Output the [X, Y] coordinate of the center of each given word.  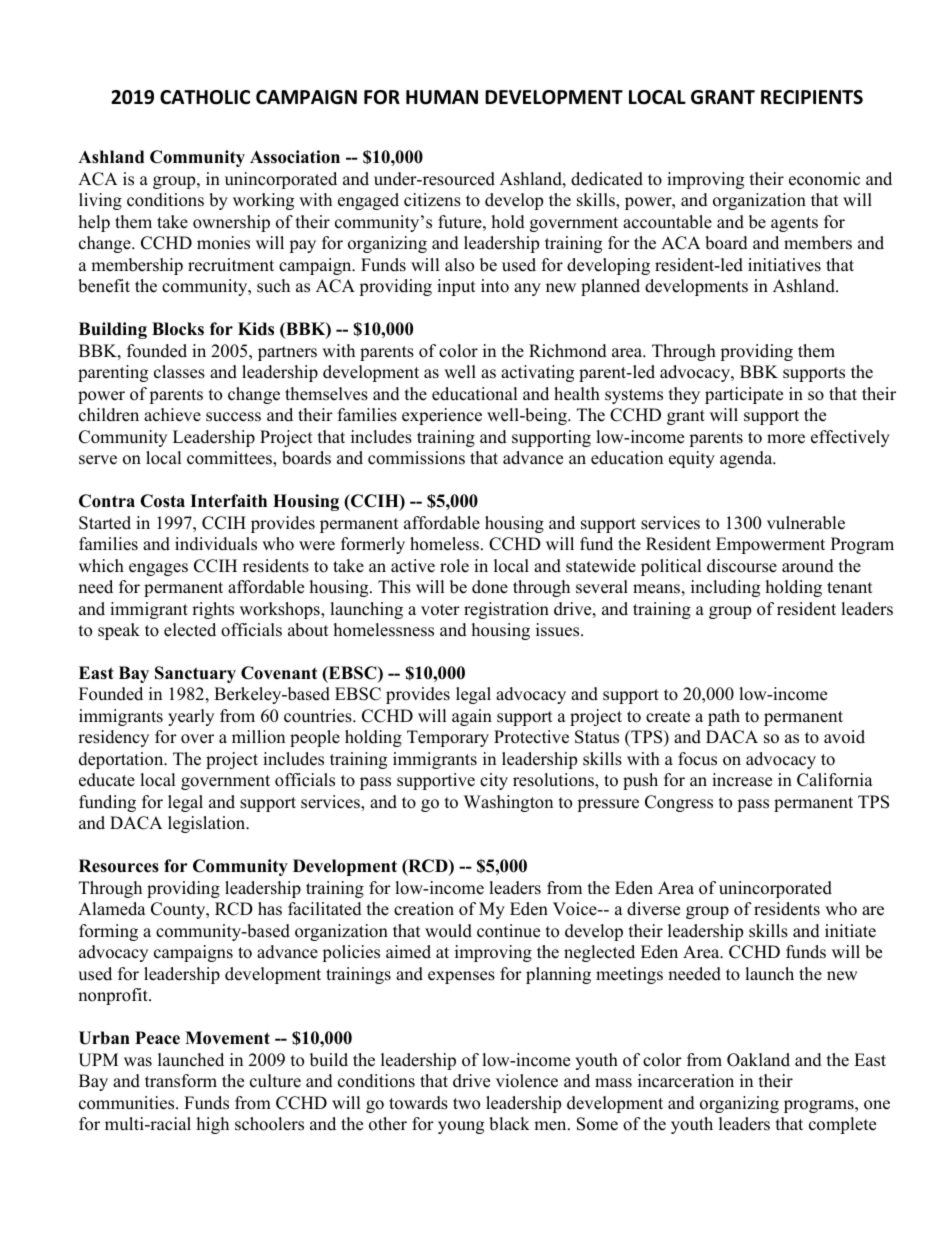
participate [744, 395]
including [725, 588]
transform [181, 1081]
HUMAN [442, 97]
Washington [508, 803]
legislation [208, 824]
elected [190, 630]
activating [537, 373]
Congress [679, 803]
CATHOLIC [205, 97]
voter [440, 610]
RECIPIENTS [812, 97]
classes [179, 372]
